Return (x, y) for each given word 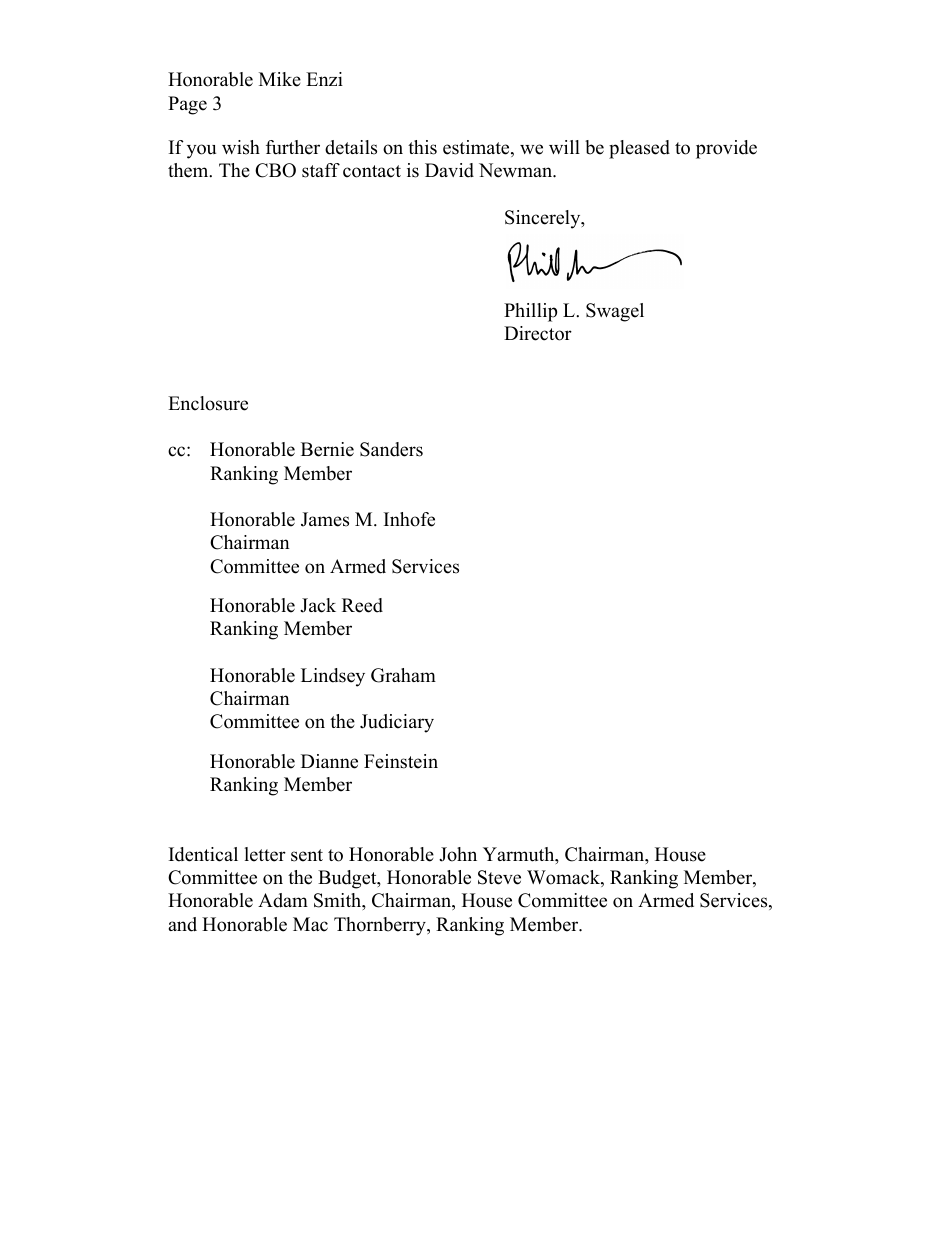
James (325, 519)
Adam (283, 900)
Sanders (391, 449)
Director (538, 333)
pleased (639, 149)
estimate (477, 148)
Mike (280, 79)
